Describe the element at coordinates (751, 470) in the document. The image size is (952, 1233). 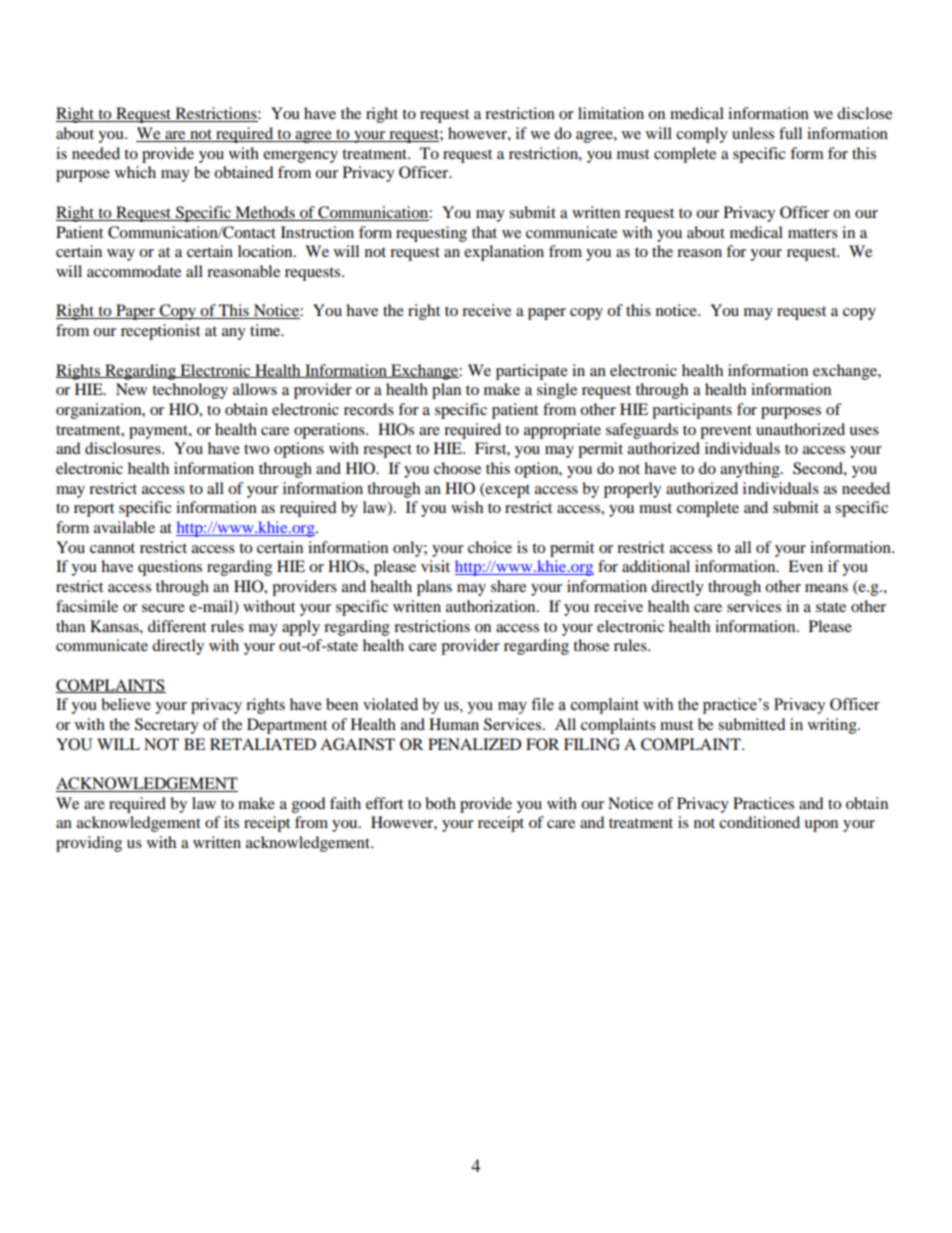
I see `anything` at that location.
